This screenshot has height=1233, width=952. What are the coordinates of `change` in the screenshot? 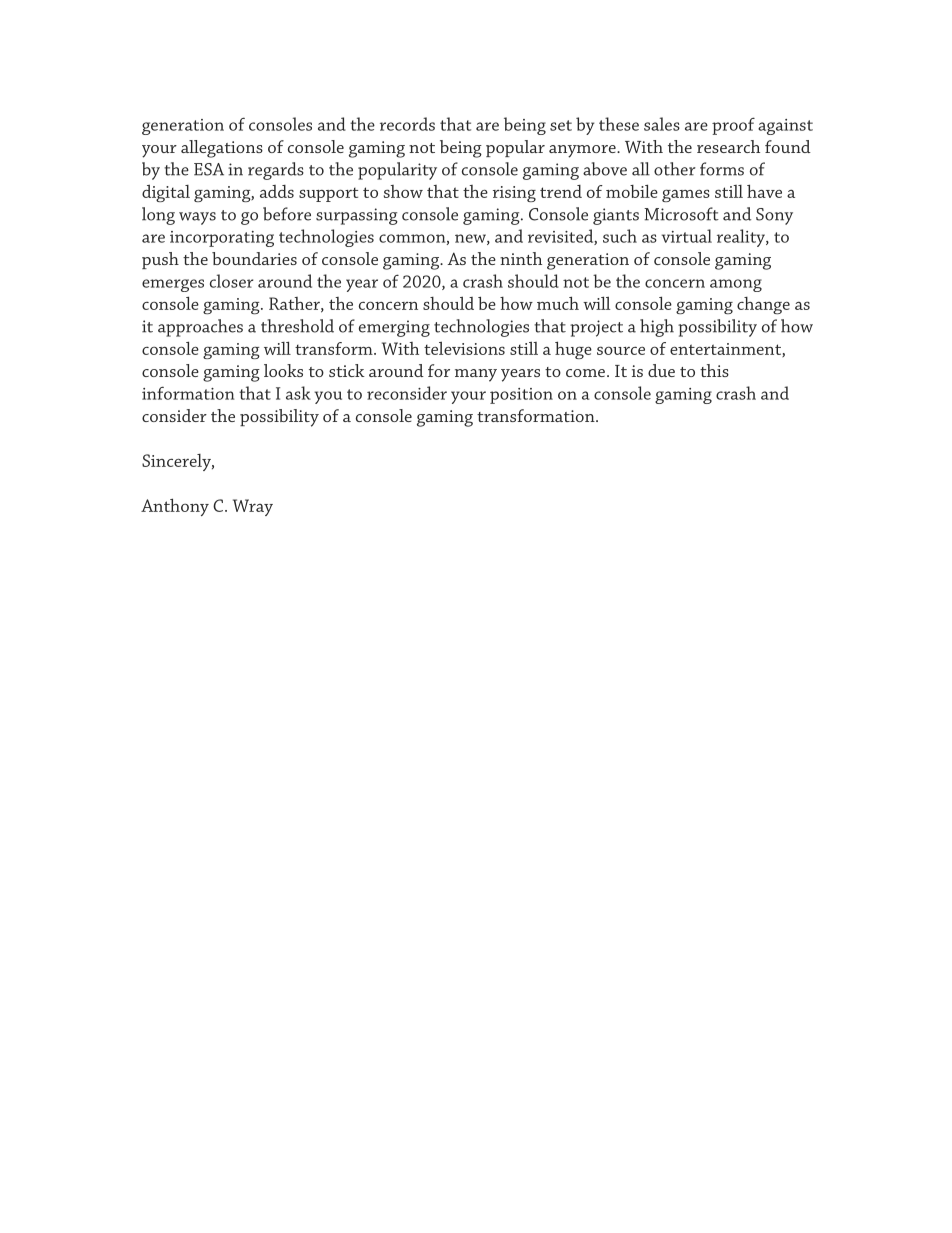 It's located at (763, 305).
